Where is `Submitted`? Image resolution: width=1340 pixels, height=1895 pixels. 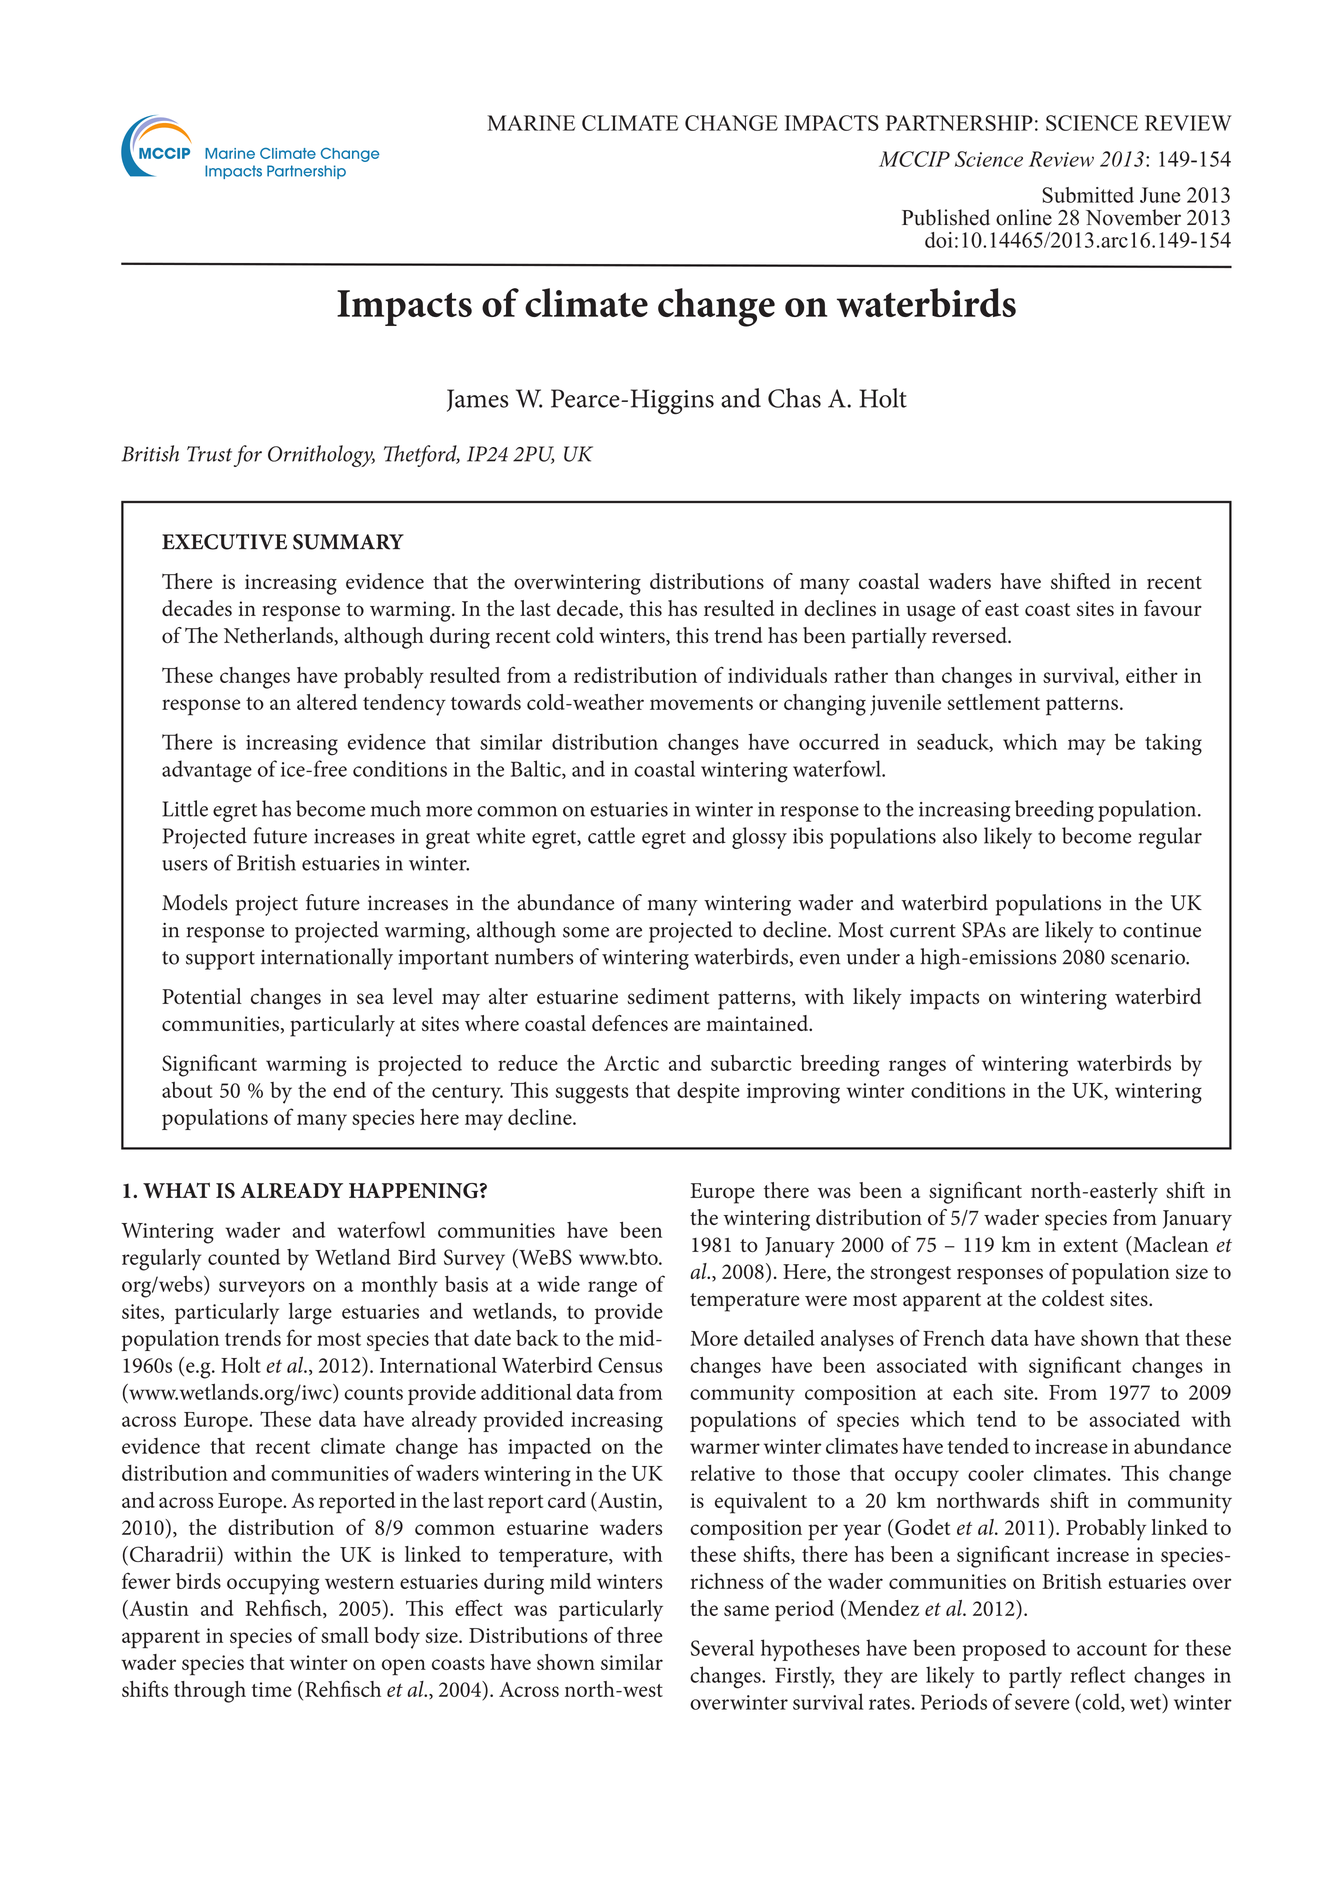
Submitted is located at coordinates (1088, 195).
